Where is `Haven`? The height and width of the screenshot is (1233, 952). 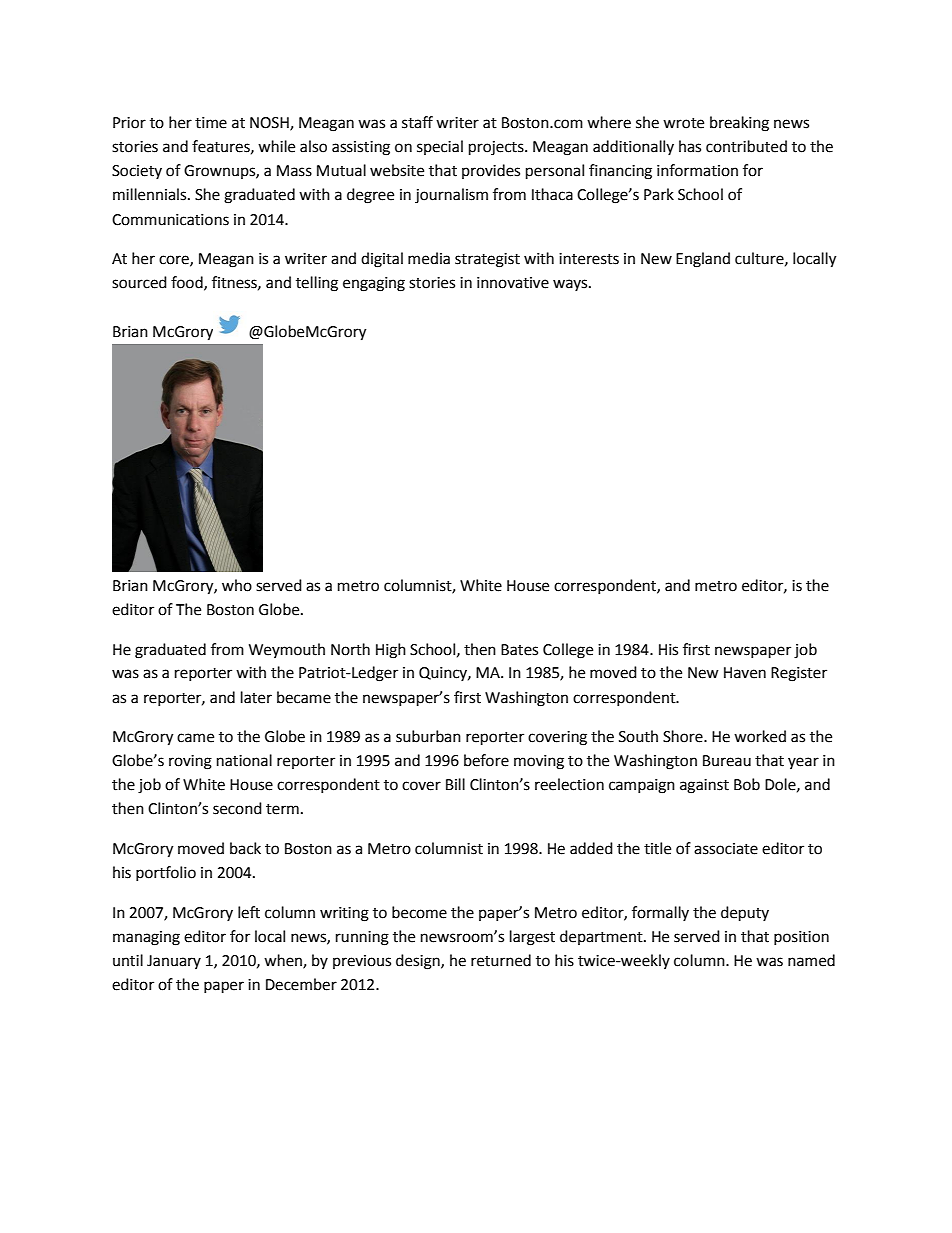 Haven is located at coordinates (745, 673).
